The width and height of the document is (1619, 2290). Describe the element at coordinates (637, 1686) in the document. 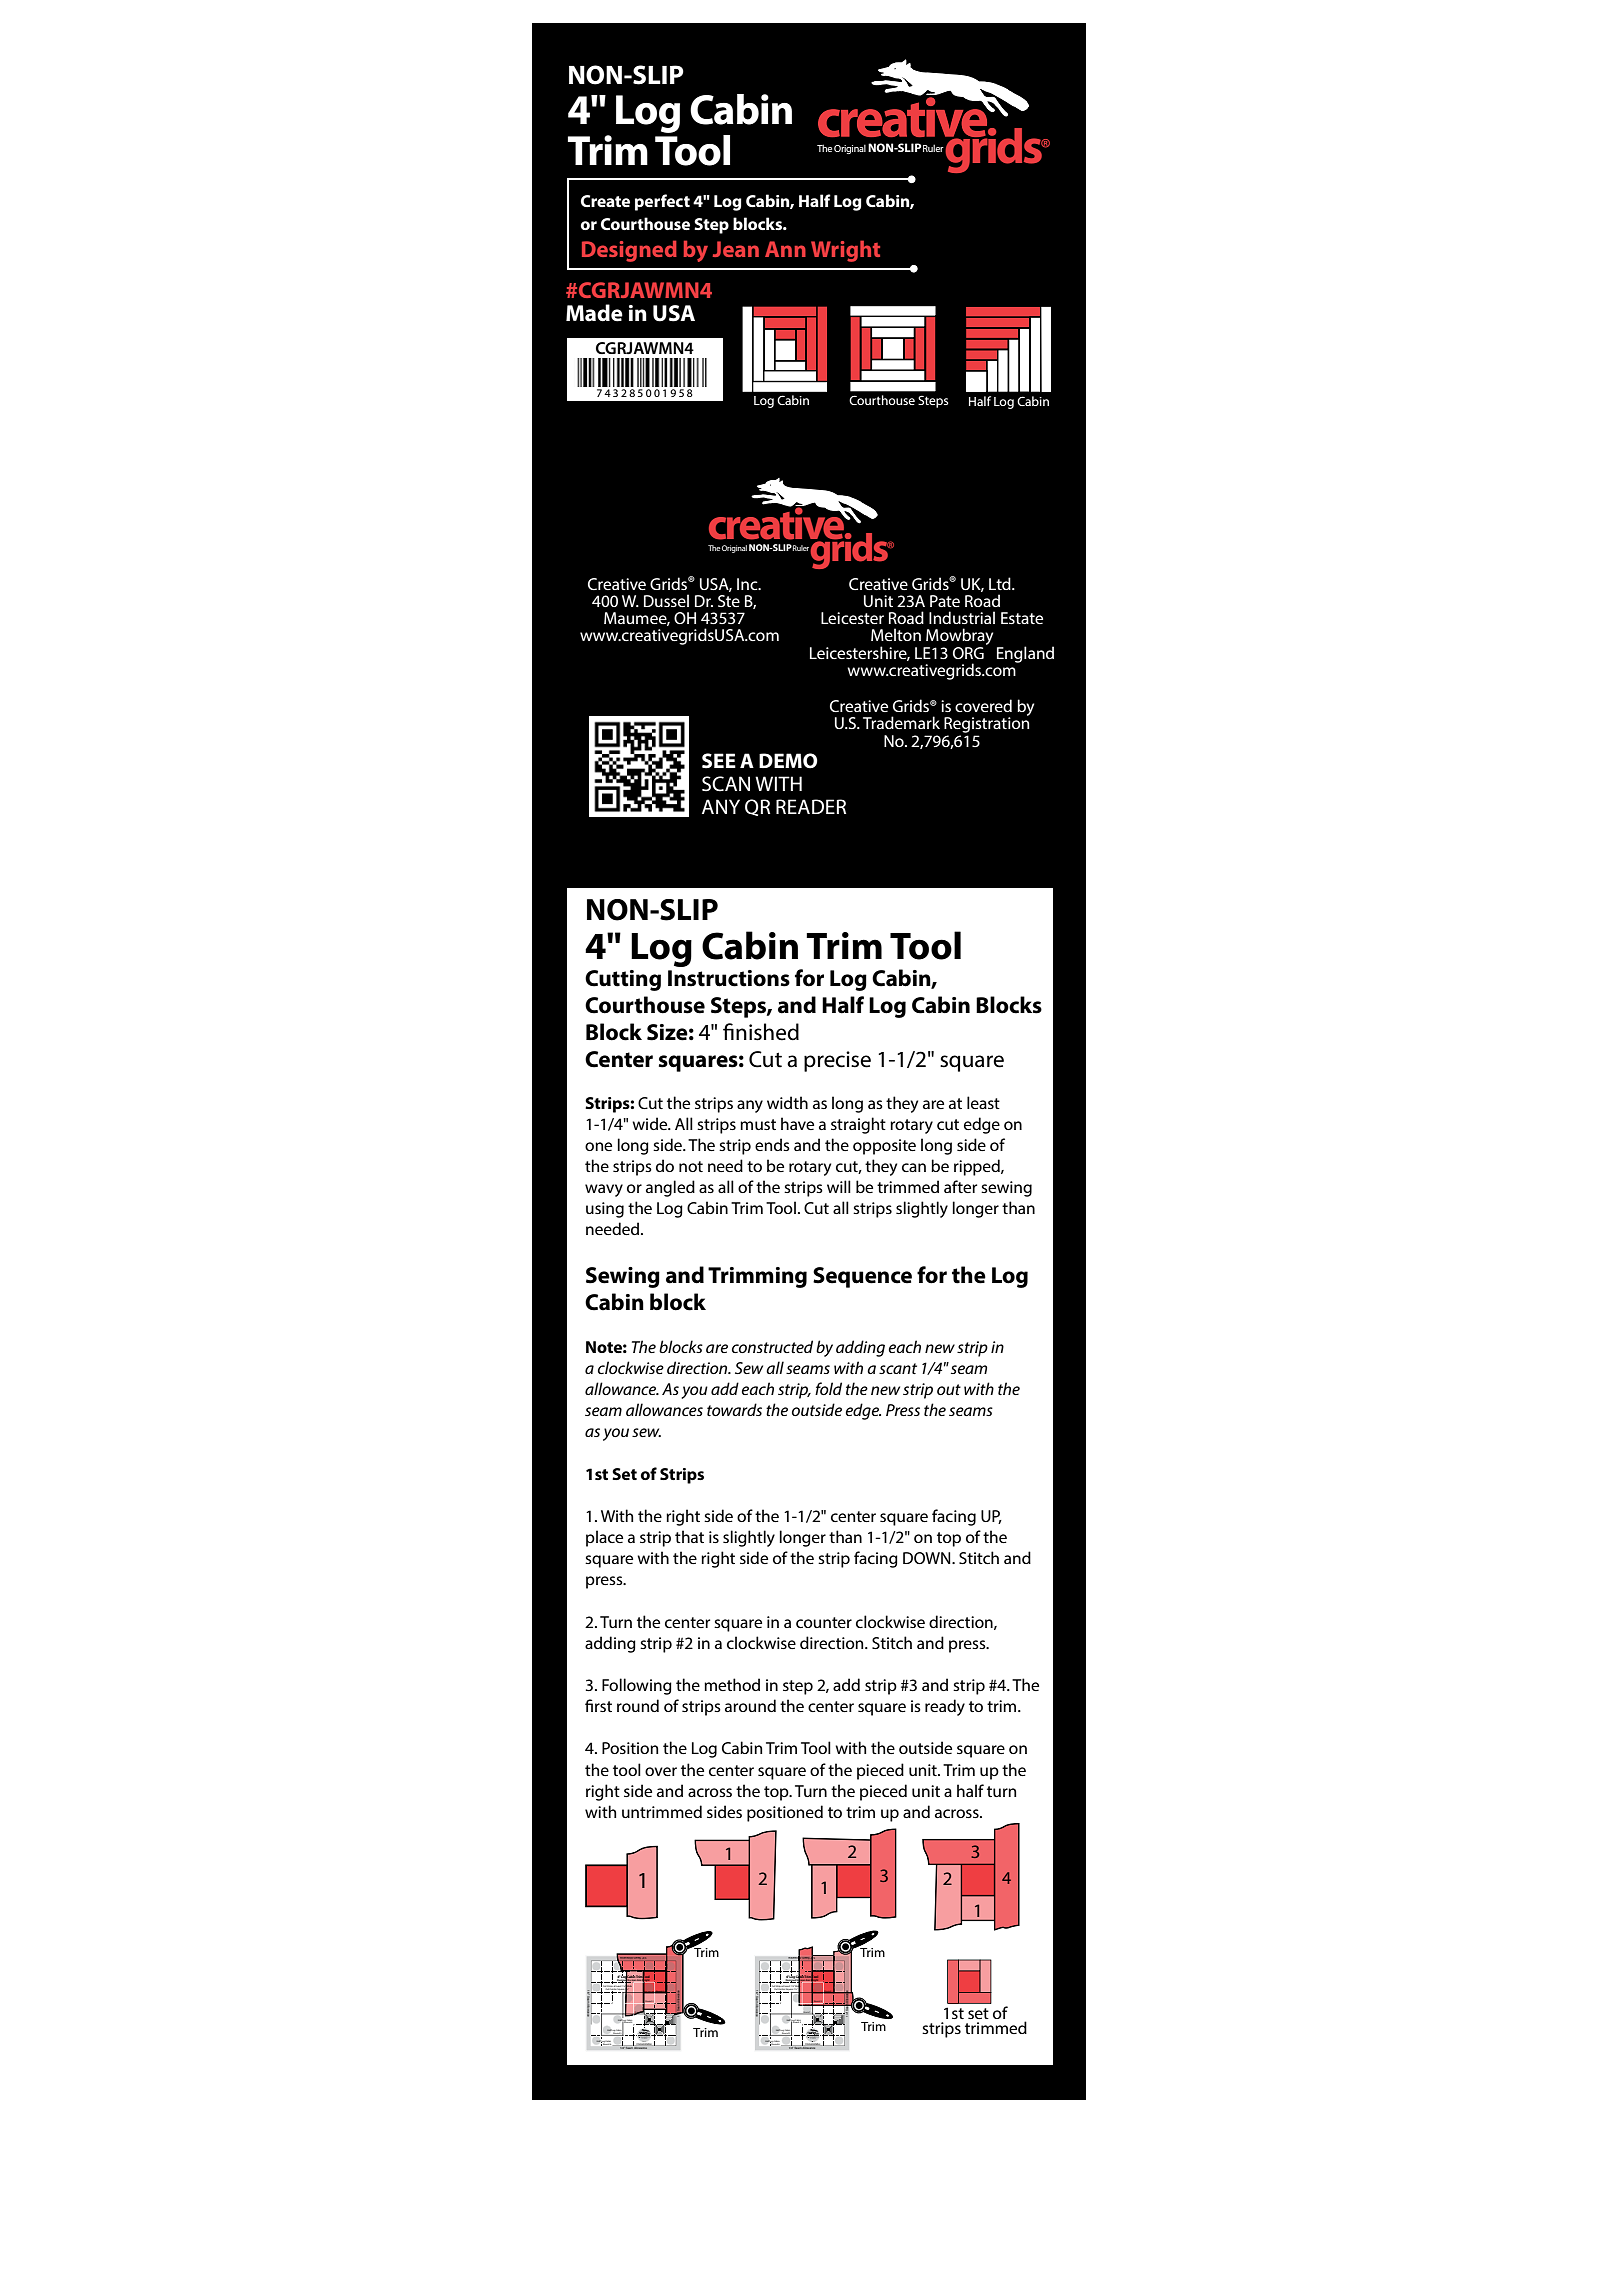

I see `Following` at that location.
